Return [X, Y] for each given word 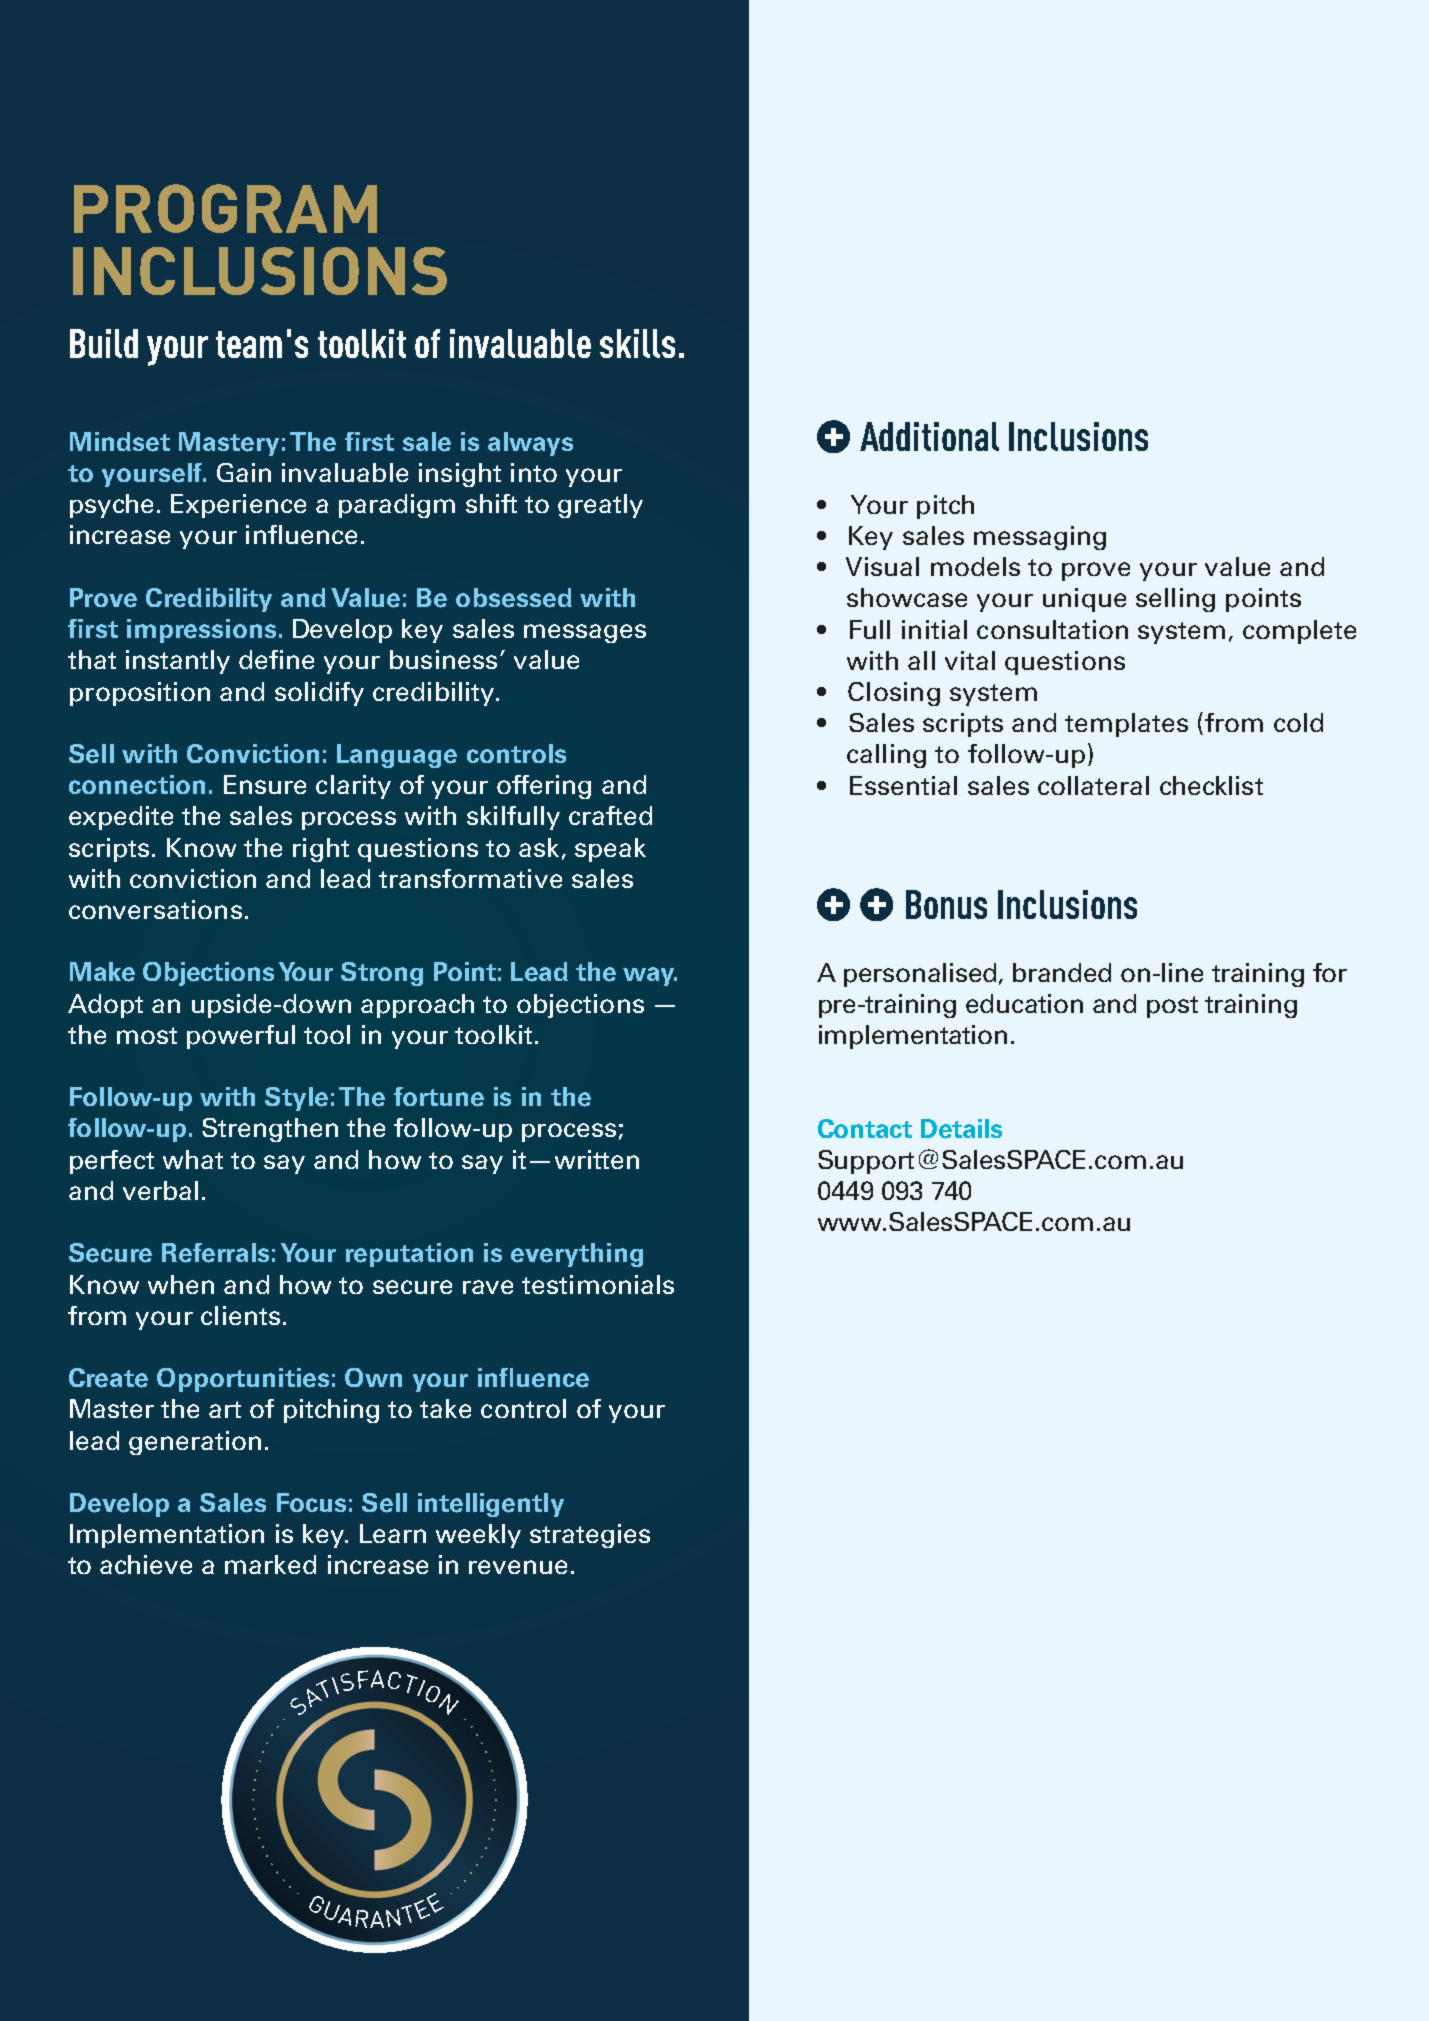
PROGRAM [225, 208]
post [1172, 1007]
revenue [518, 1567]
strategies [590, 1536]
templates [1126, 725]
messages [585, 633]
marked [270, 1564]
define [276, 659]
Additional [929, 436]
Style [296, 1099]
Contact [865, 1128]
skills [637, 343]
